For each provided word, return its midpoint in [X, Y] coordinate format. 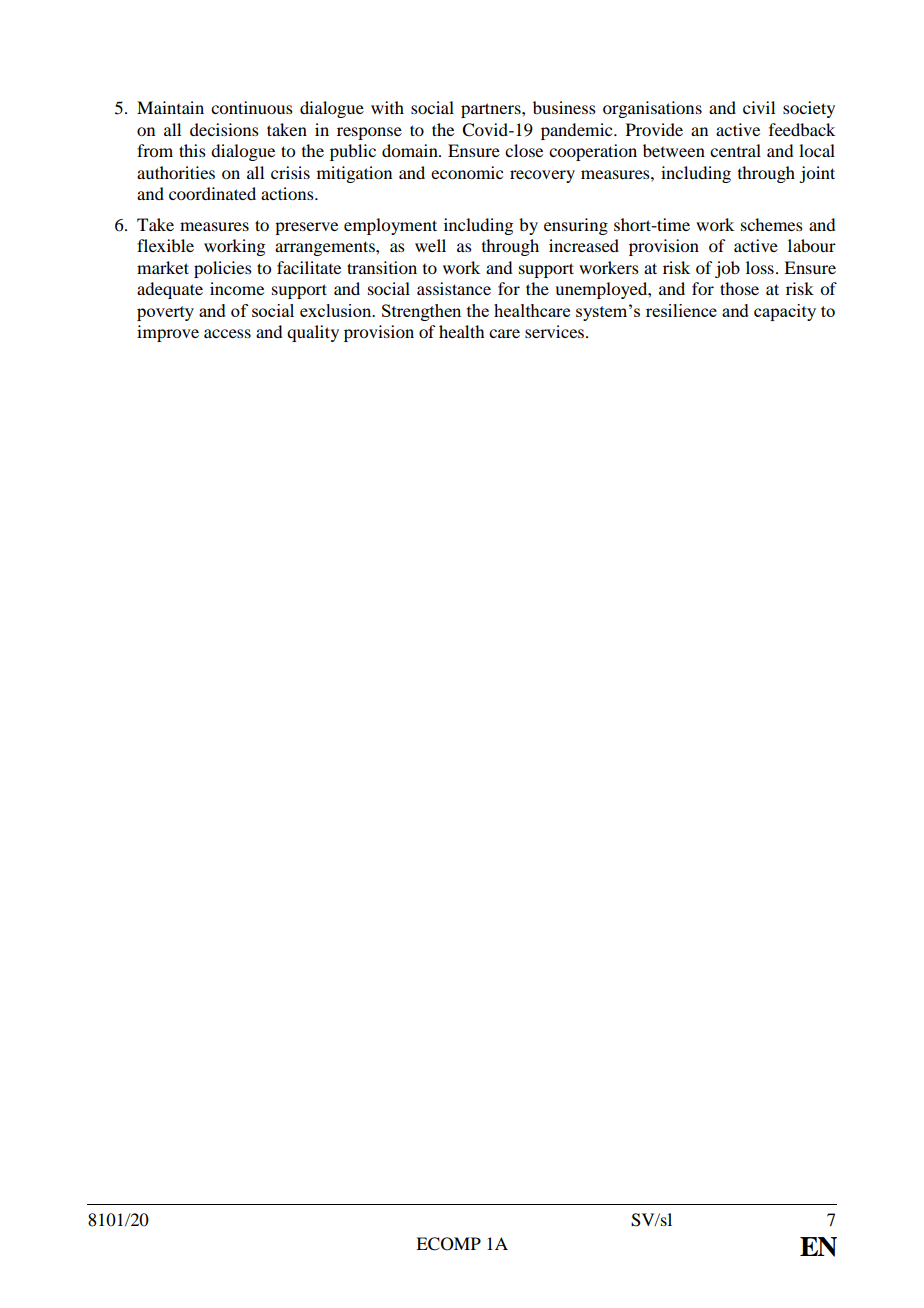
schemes [772, 224]
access [227, 333]
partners [492, 110]
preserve [306, 228]
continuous [252, 107]
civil [759, 107]
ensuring [576, 226]
